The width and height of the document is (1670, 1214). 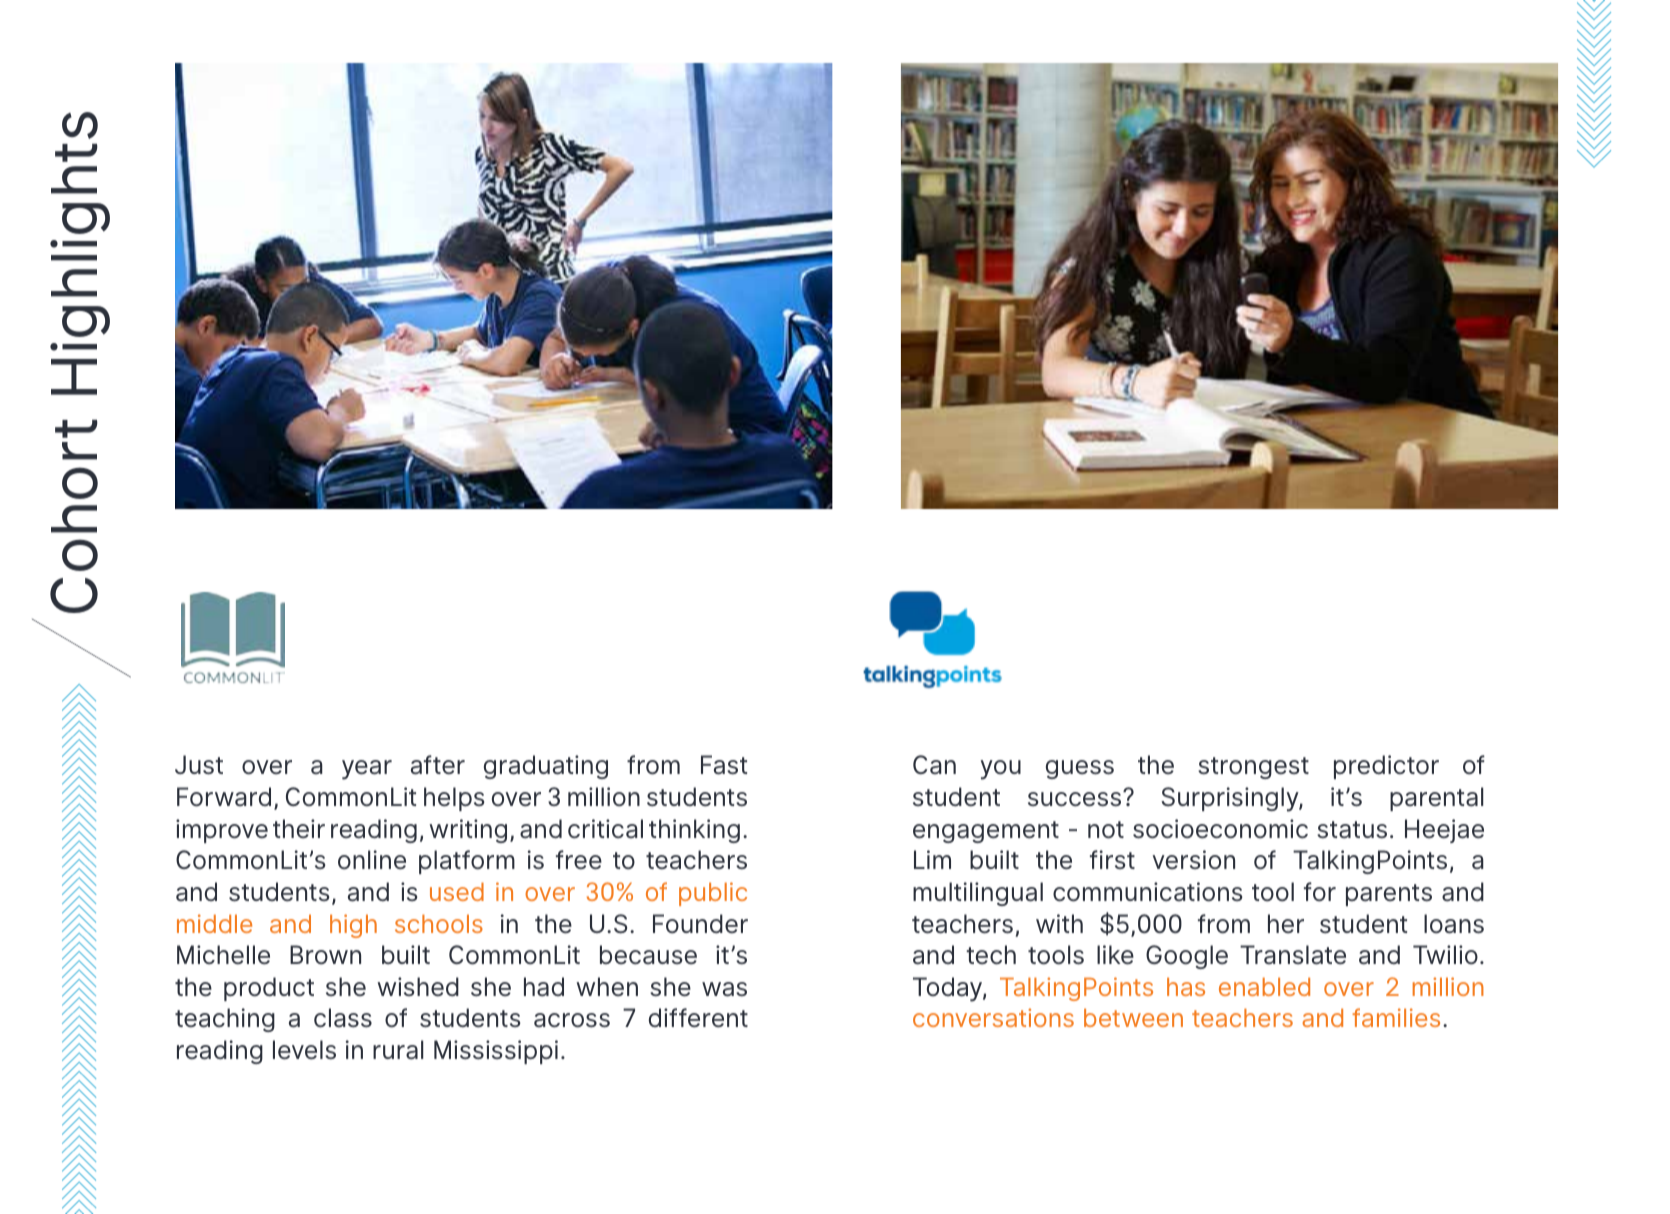 I want to click on Fast, so click(x=724, y=765).
